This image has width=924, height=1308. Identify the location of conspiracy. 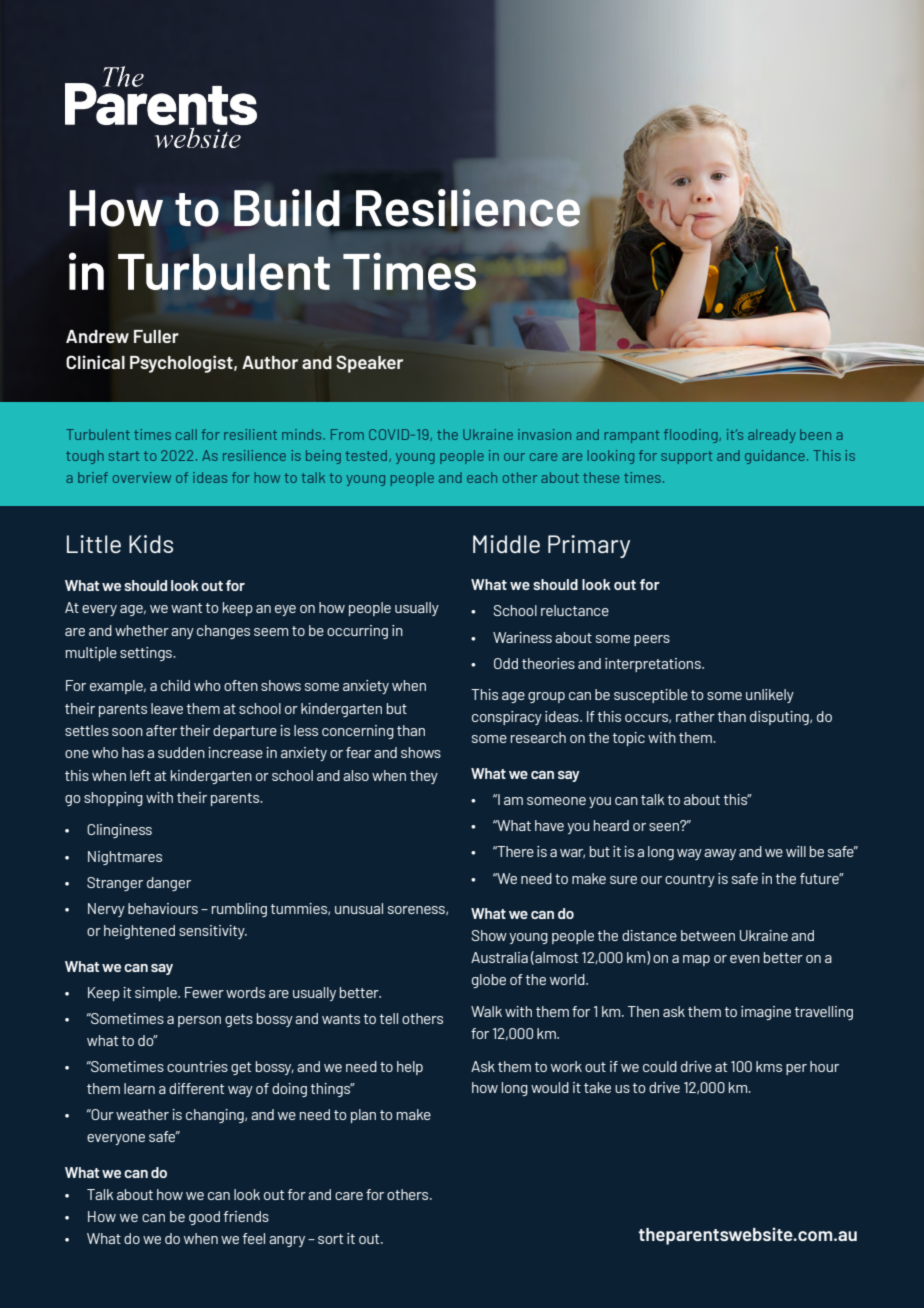
(507, 718).
